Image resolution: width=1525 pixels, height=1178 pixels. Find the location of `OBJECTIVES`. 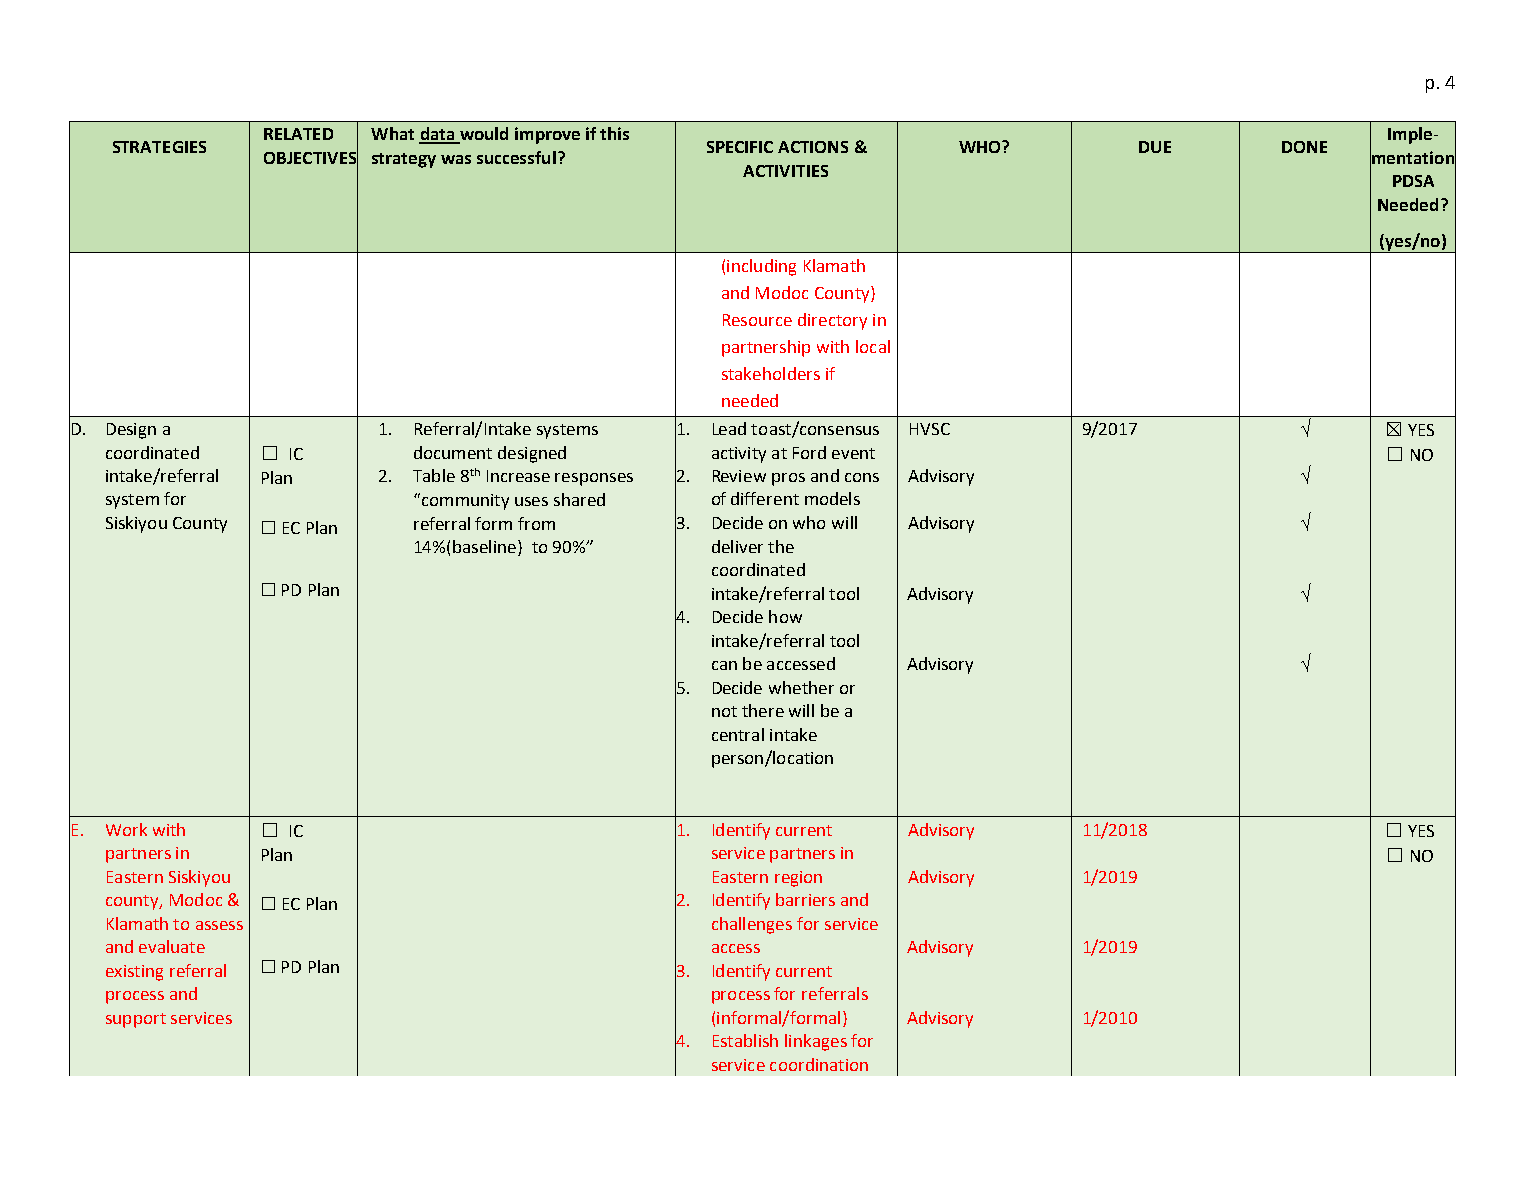

OBJECTIVES is located at coordinates (311, 157).
